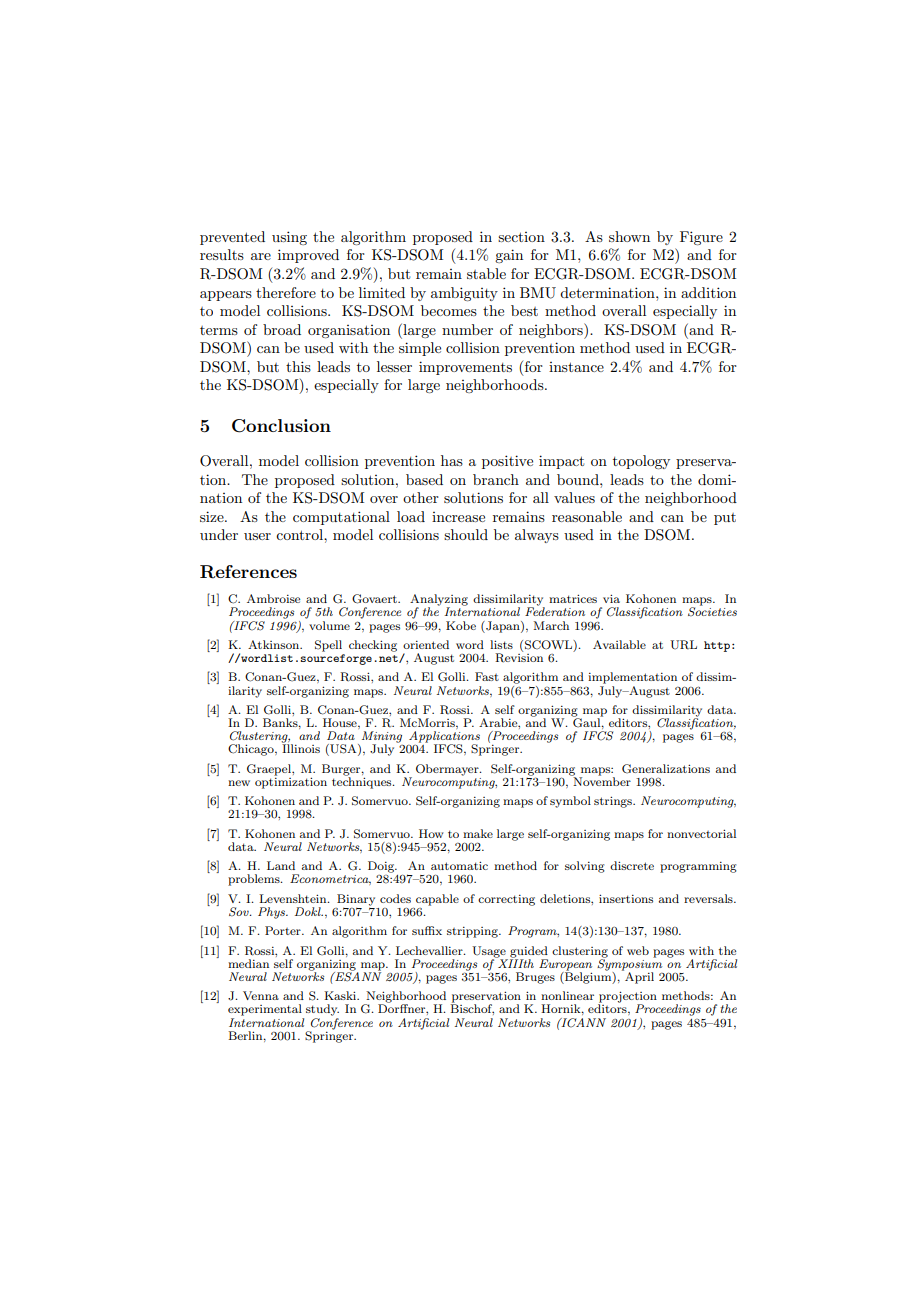 Image resolution: width=924 pixels, height=1308 pixels. Describe the element at coordinates (275, 644) in the document. I see `Atkinson` at that location.
